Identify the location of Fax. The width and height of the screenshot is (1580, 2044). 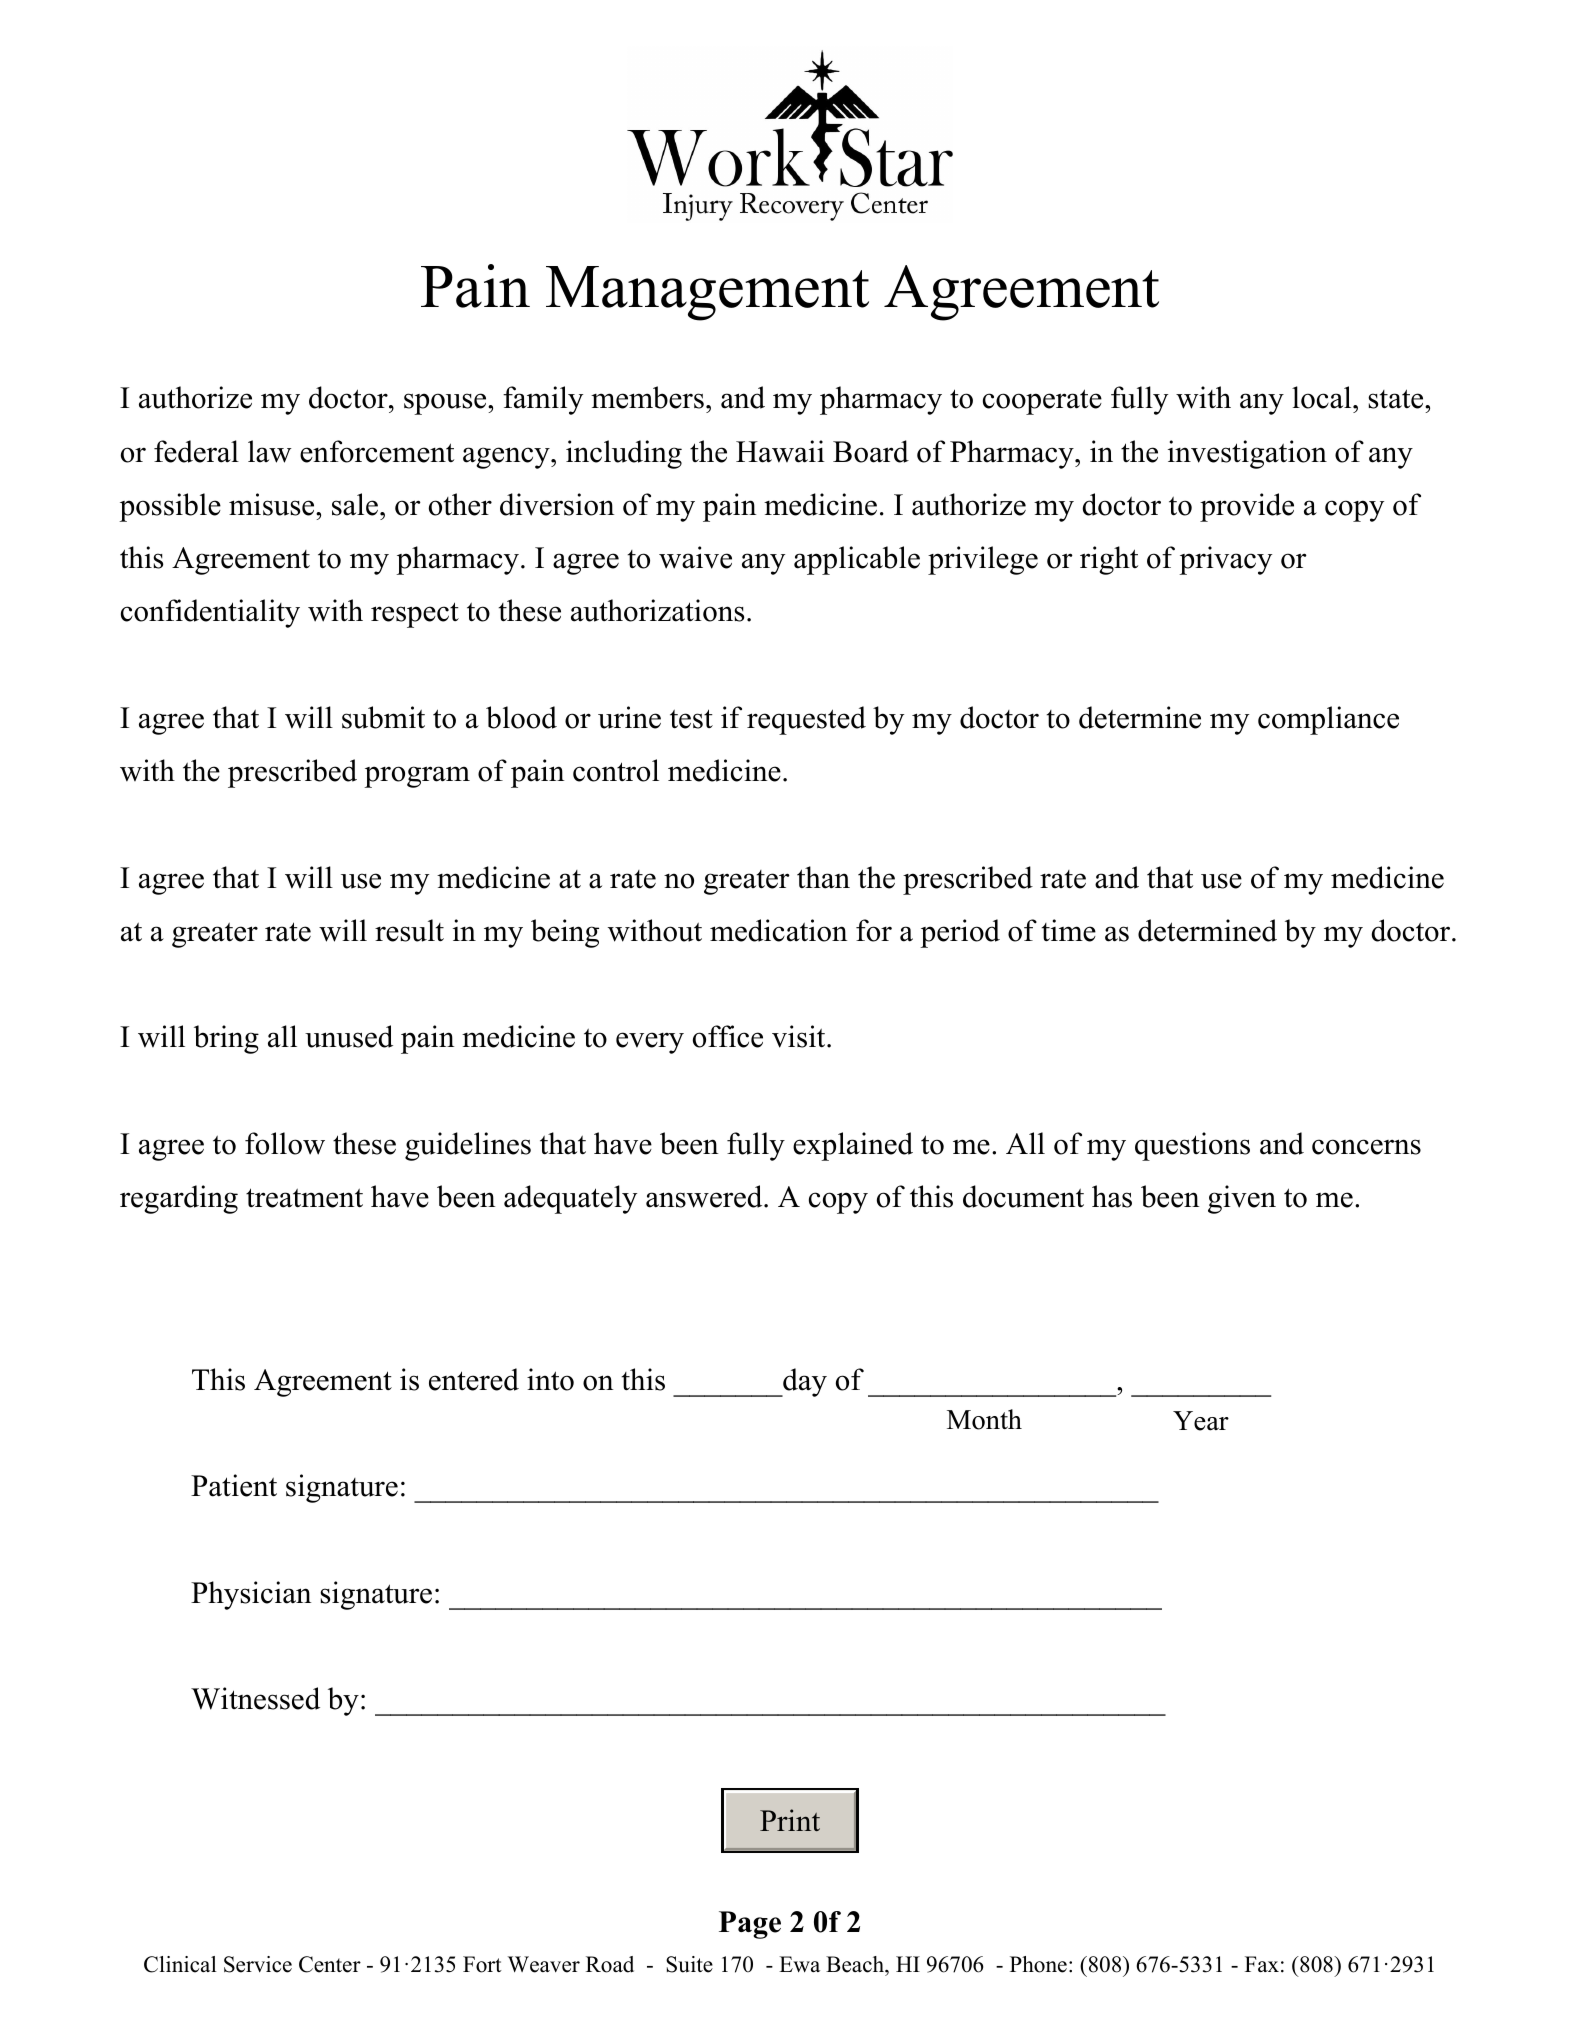
(1262, 1964).
